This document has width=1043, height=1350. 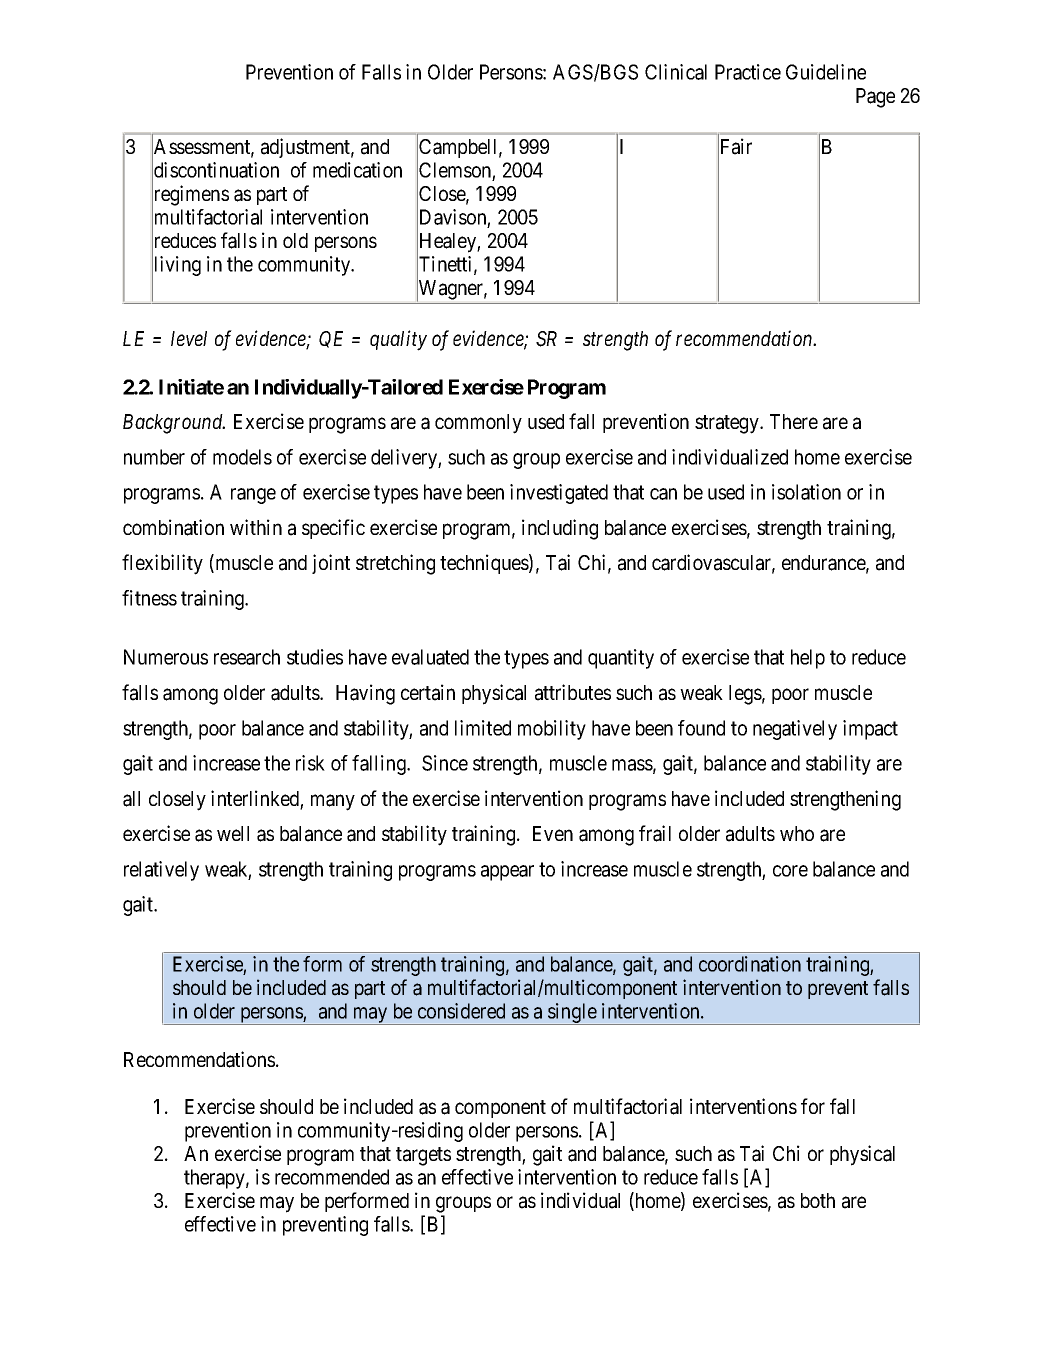 What do you see at coordinates (332, 1177) in the document?
I see `recommended` at bounding box center [332, 1177].
